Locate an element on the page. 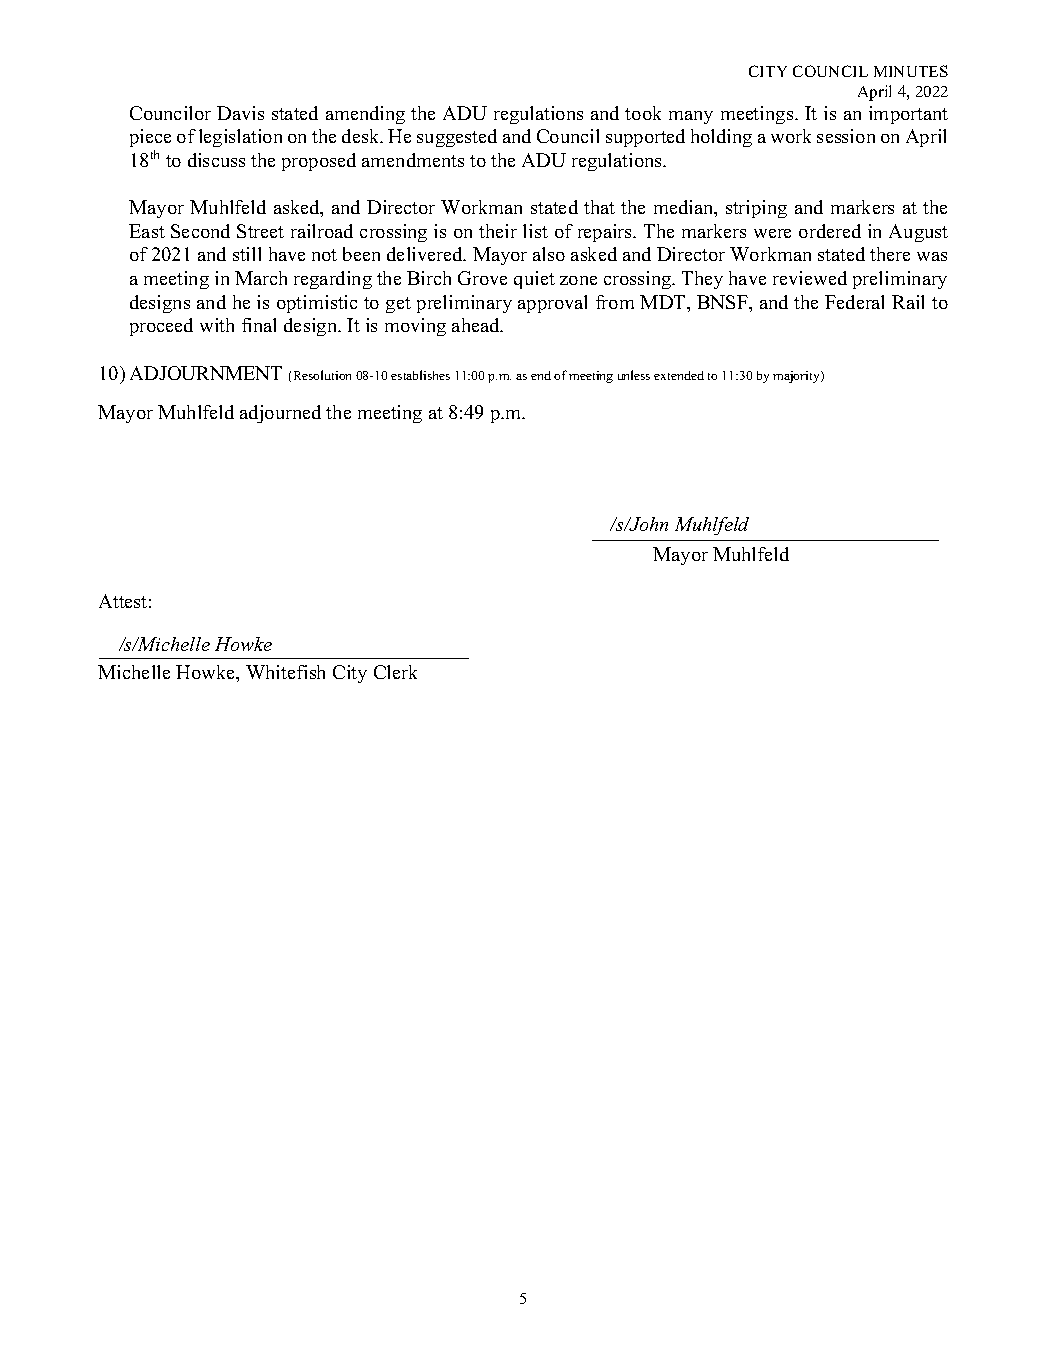 The height and width of the document is (1356, 1048). March is located at coordinates (261, 278).
